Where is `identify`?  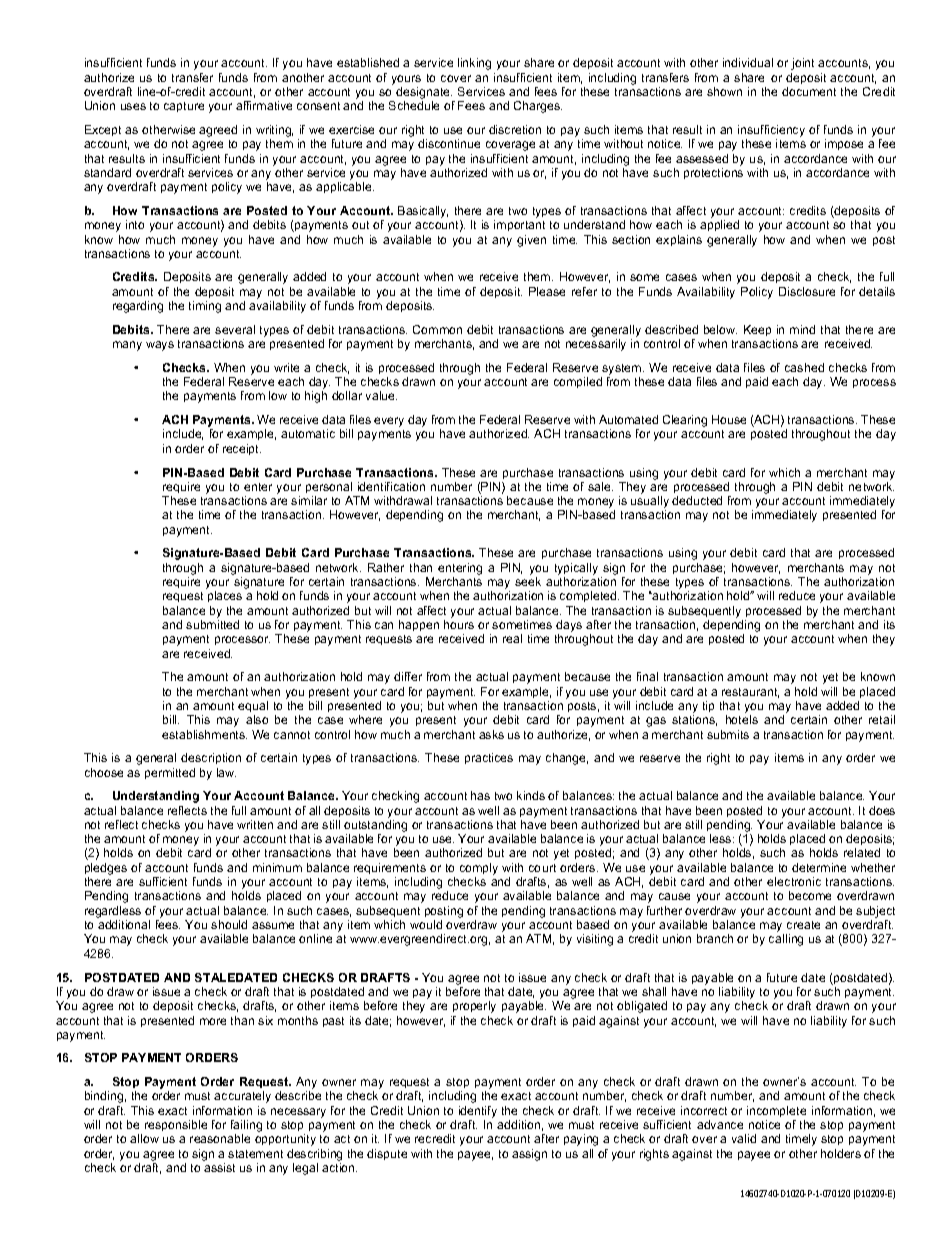 identify is located at coordinates (478, 1112).
